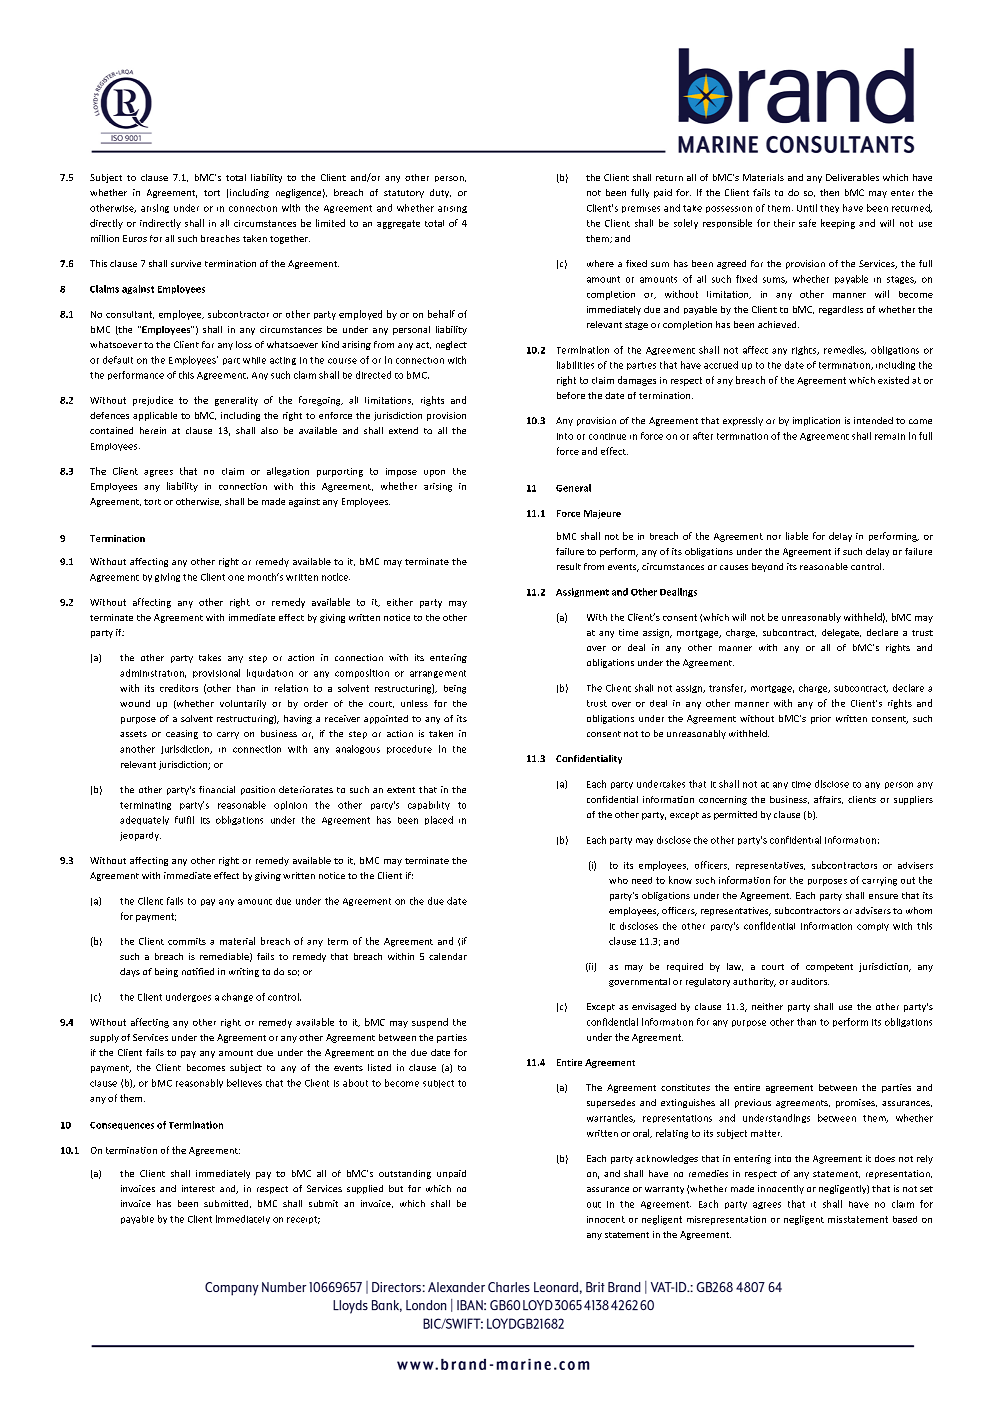  I want to click on creditors, so click(179, 688).
